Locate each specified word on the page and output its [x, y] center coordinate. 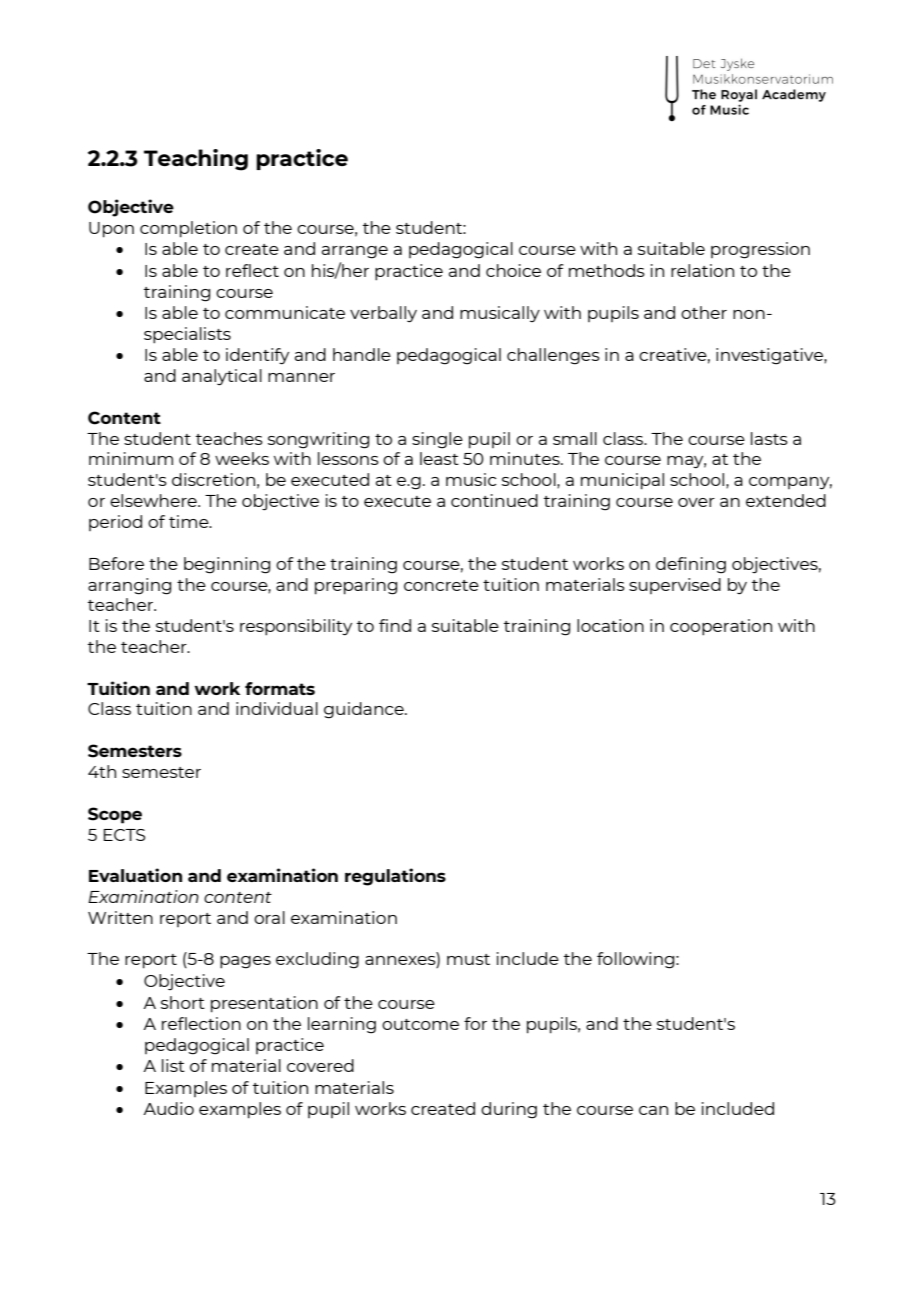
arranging [129, 586]
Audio [168, 1108]
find [395, 625]
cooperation [721, 627]
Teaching [196, 160]
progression [760, 250]
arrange [355, 252]
